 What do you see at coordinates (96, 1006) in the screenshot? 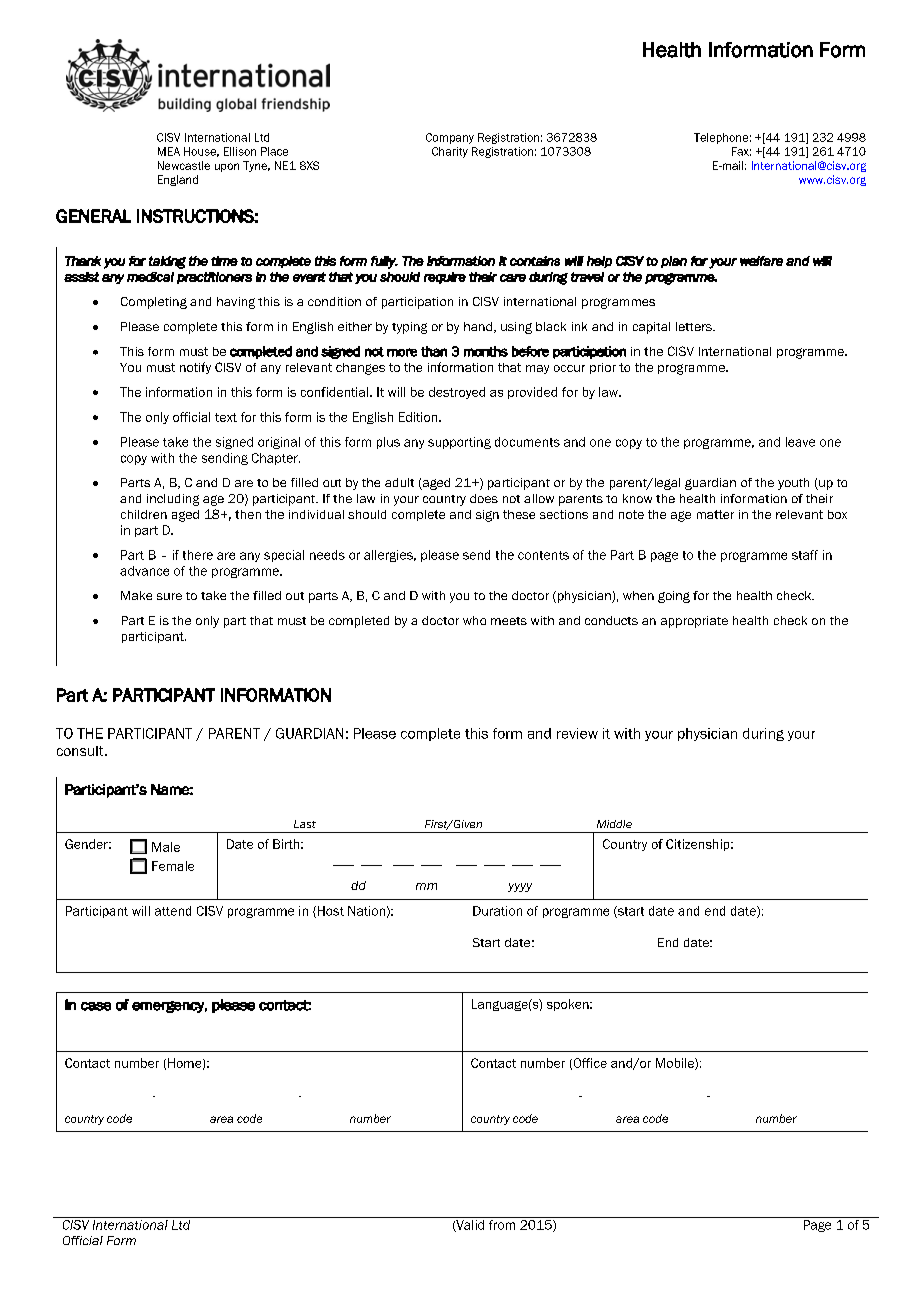
I see `case` at bounding box center [96, 1006].
